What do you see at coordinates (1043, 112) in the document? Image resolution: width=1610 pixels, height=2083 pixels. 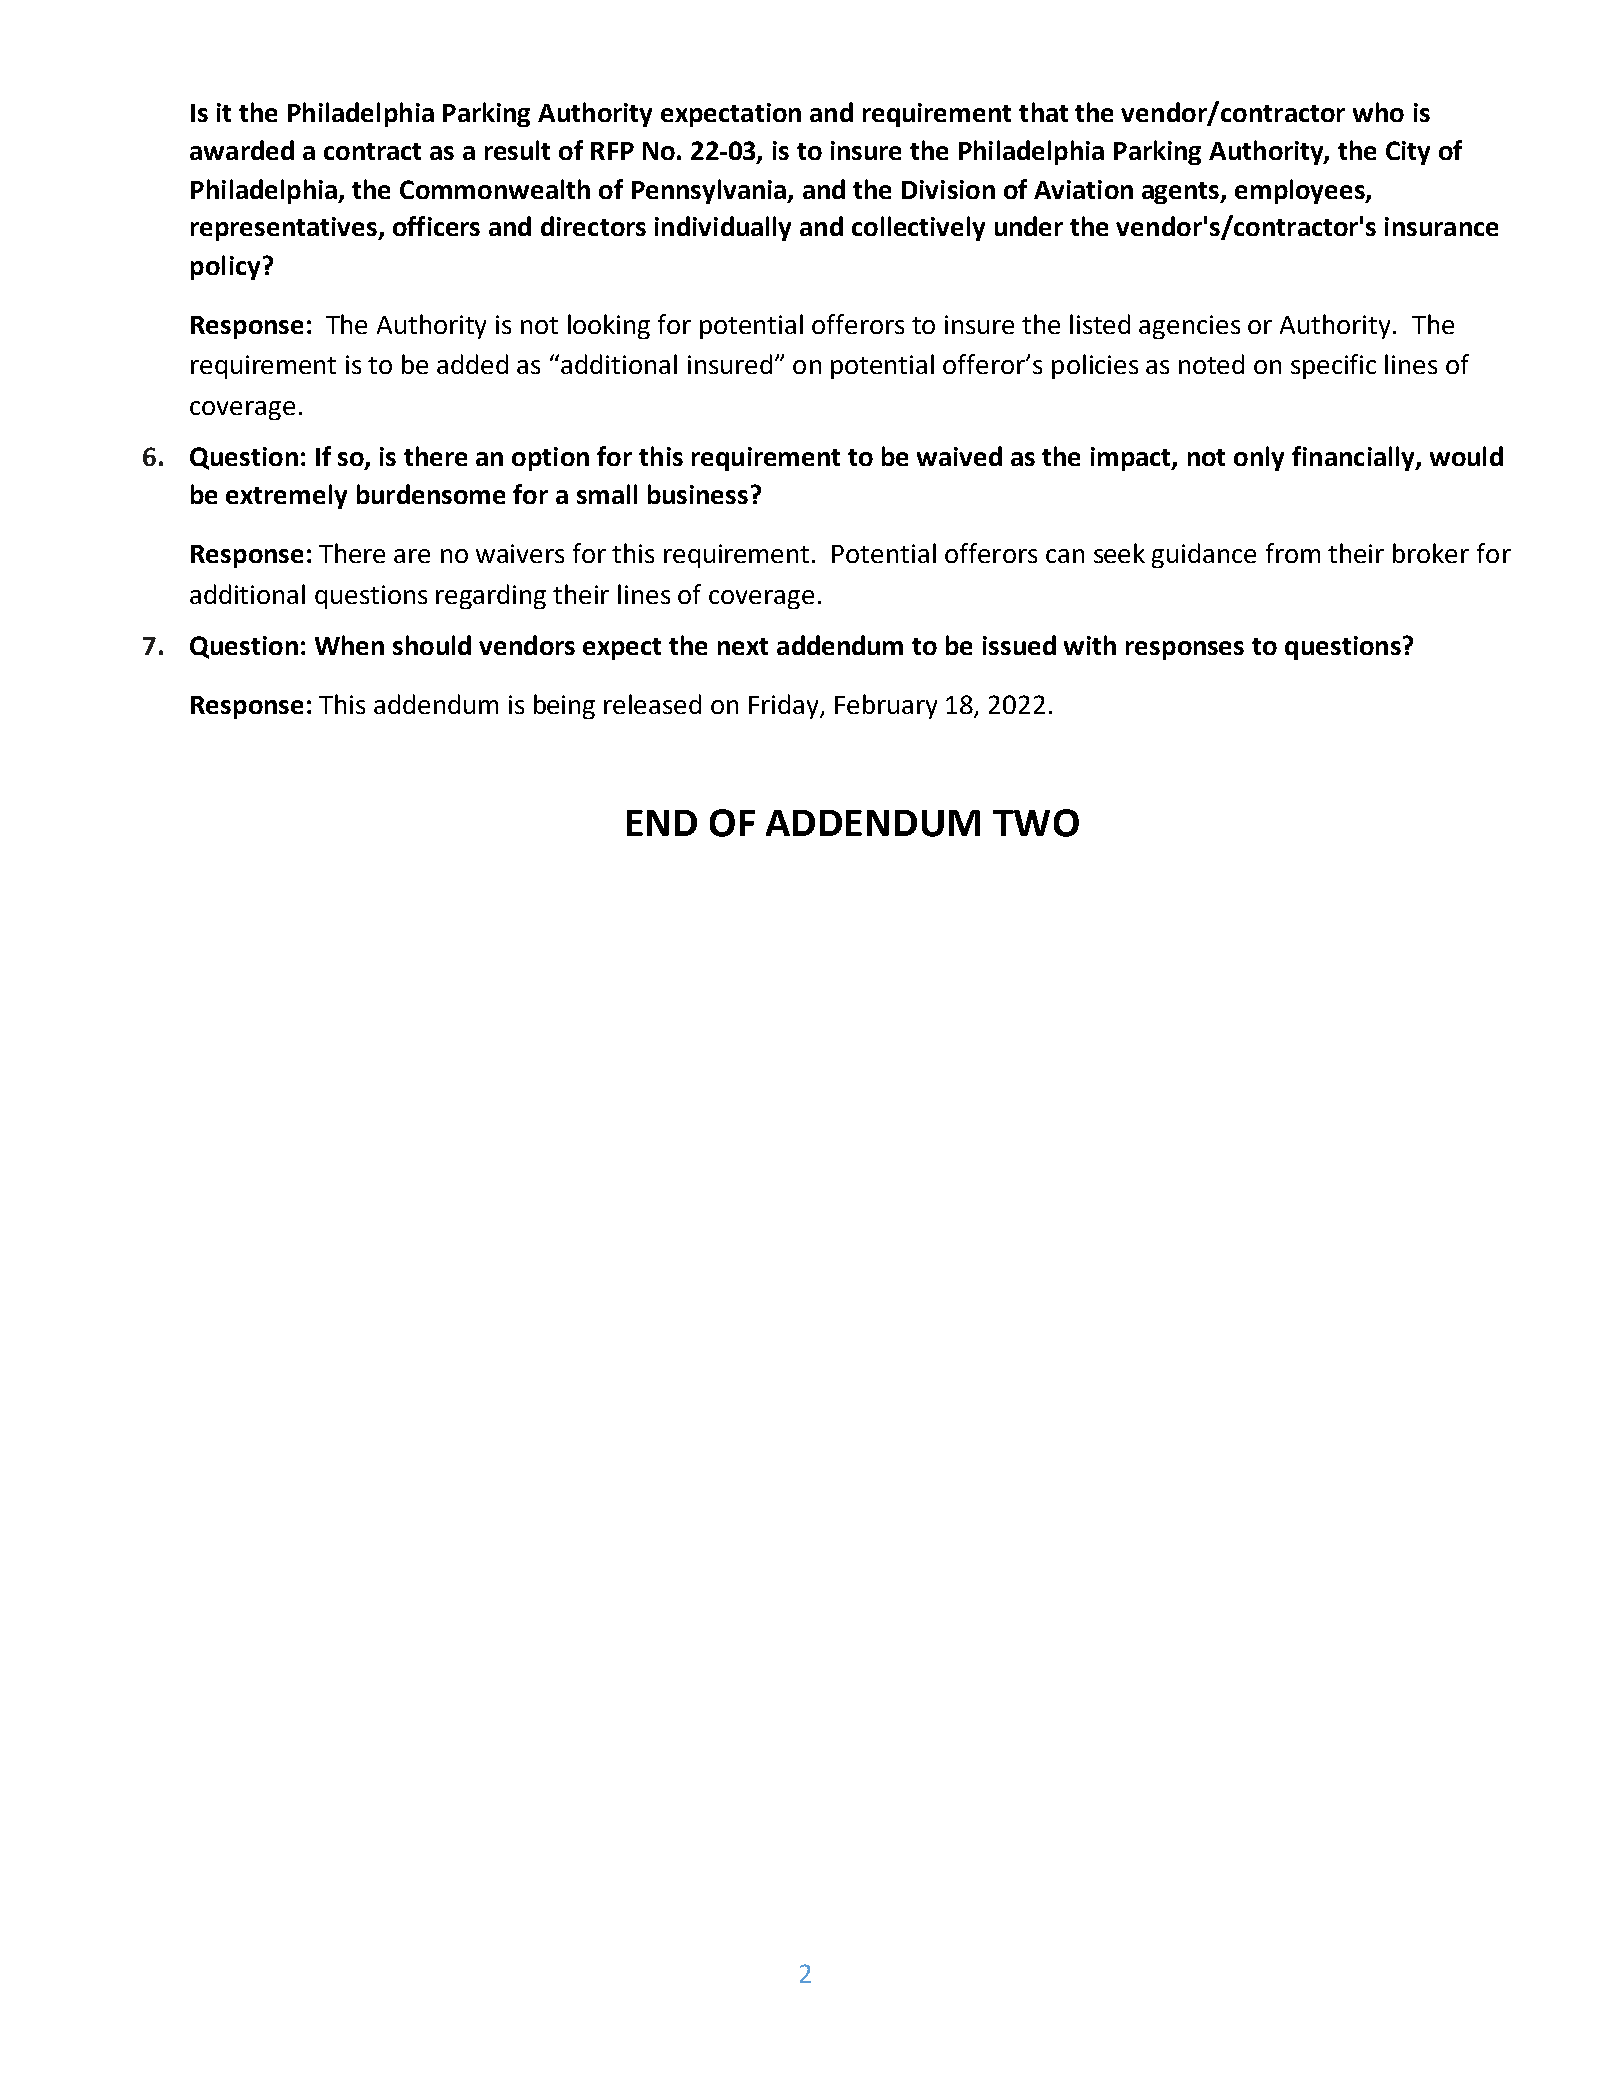 I see `that` at bounding box center [1043, 112].
